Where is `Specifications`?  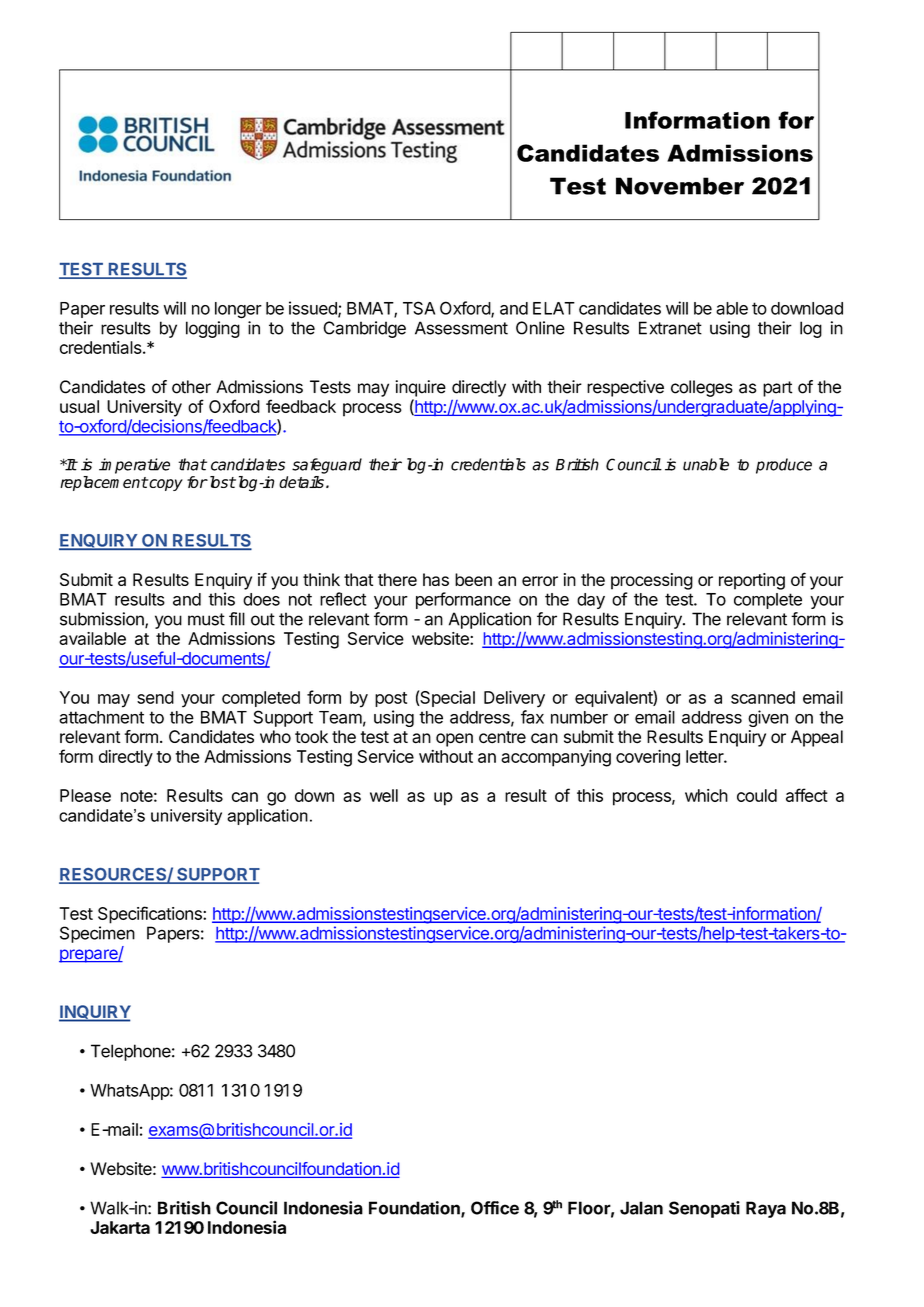
Specifications is located at coordinates (151, 915).
